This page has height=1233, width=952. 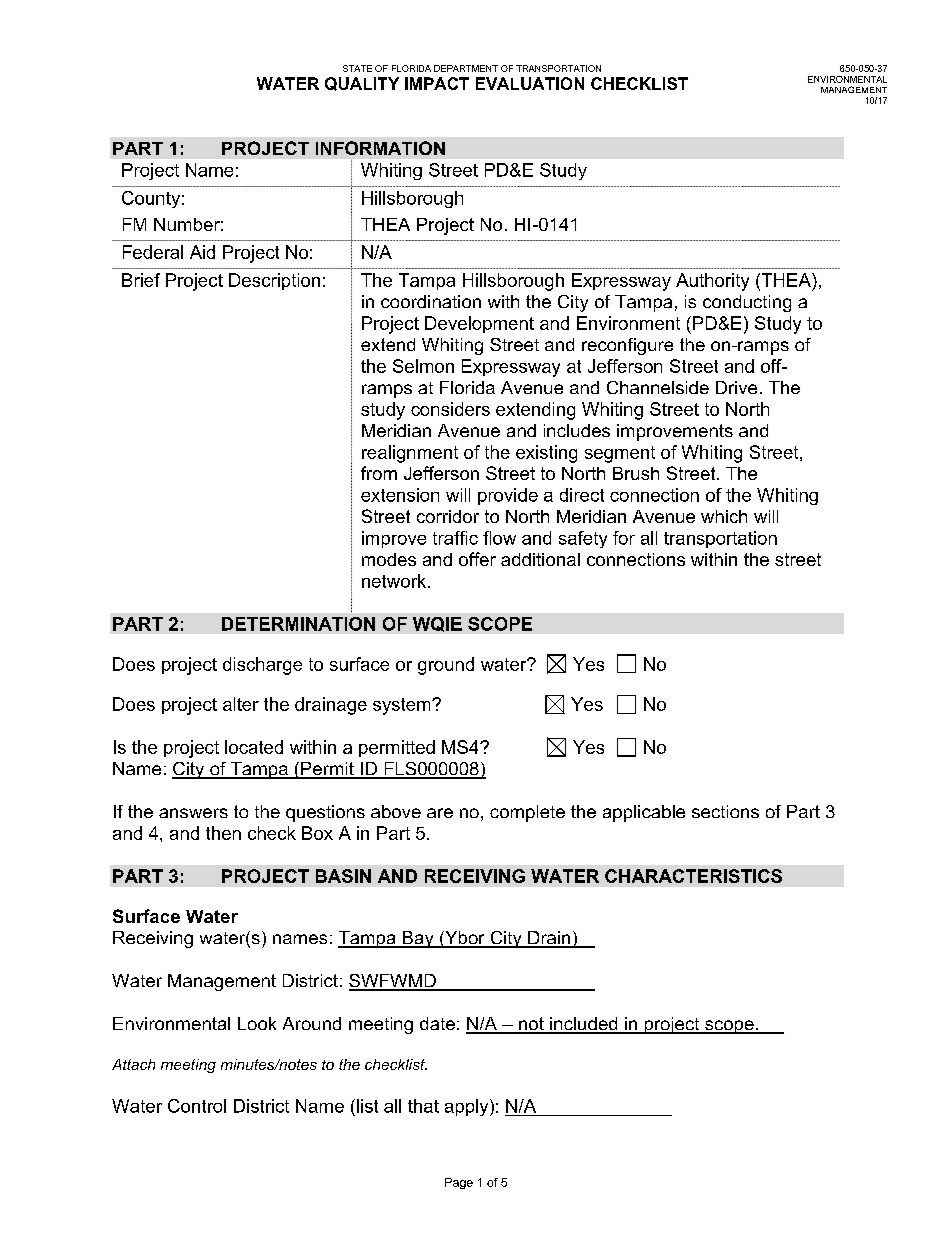 I want to click on Bay, so click(x=418, y=939).
